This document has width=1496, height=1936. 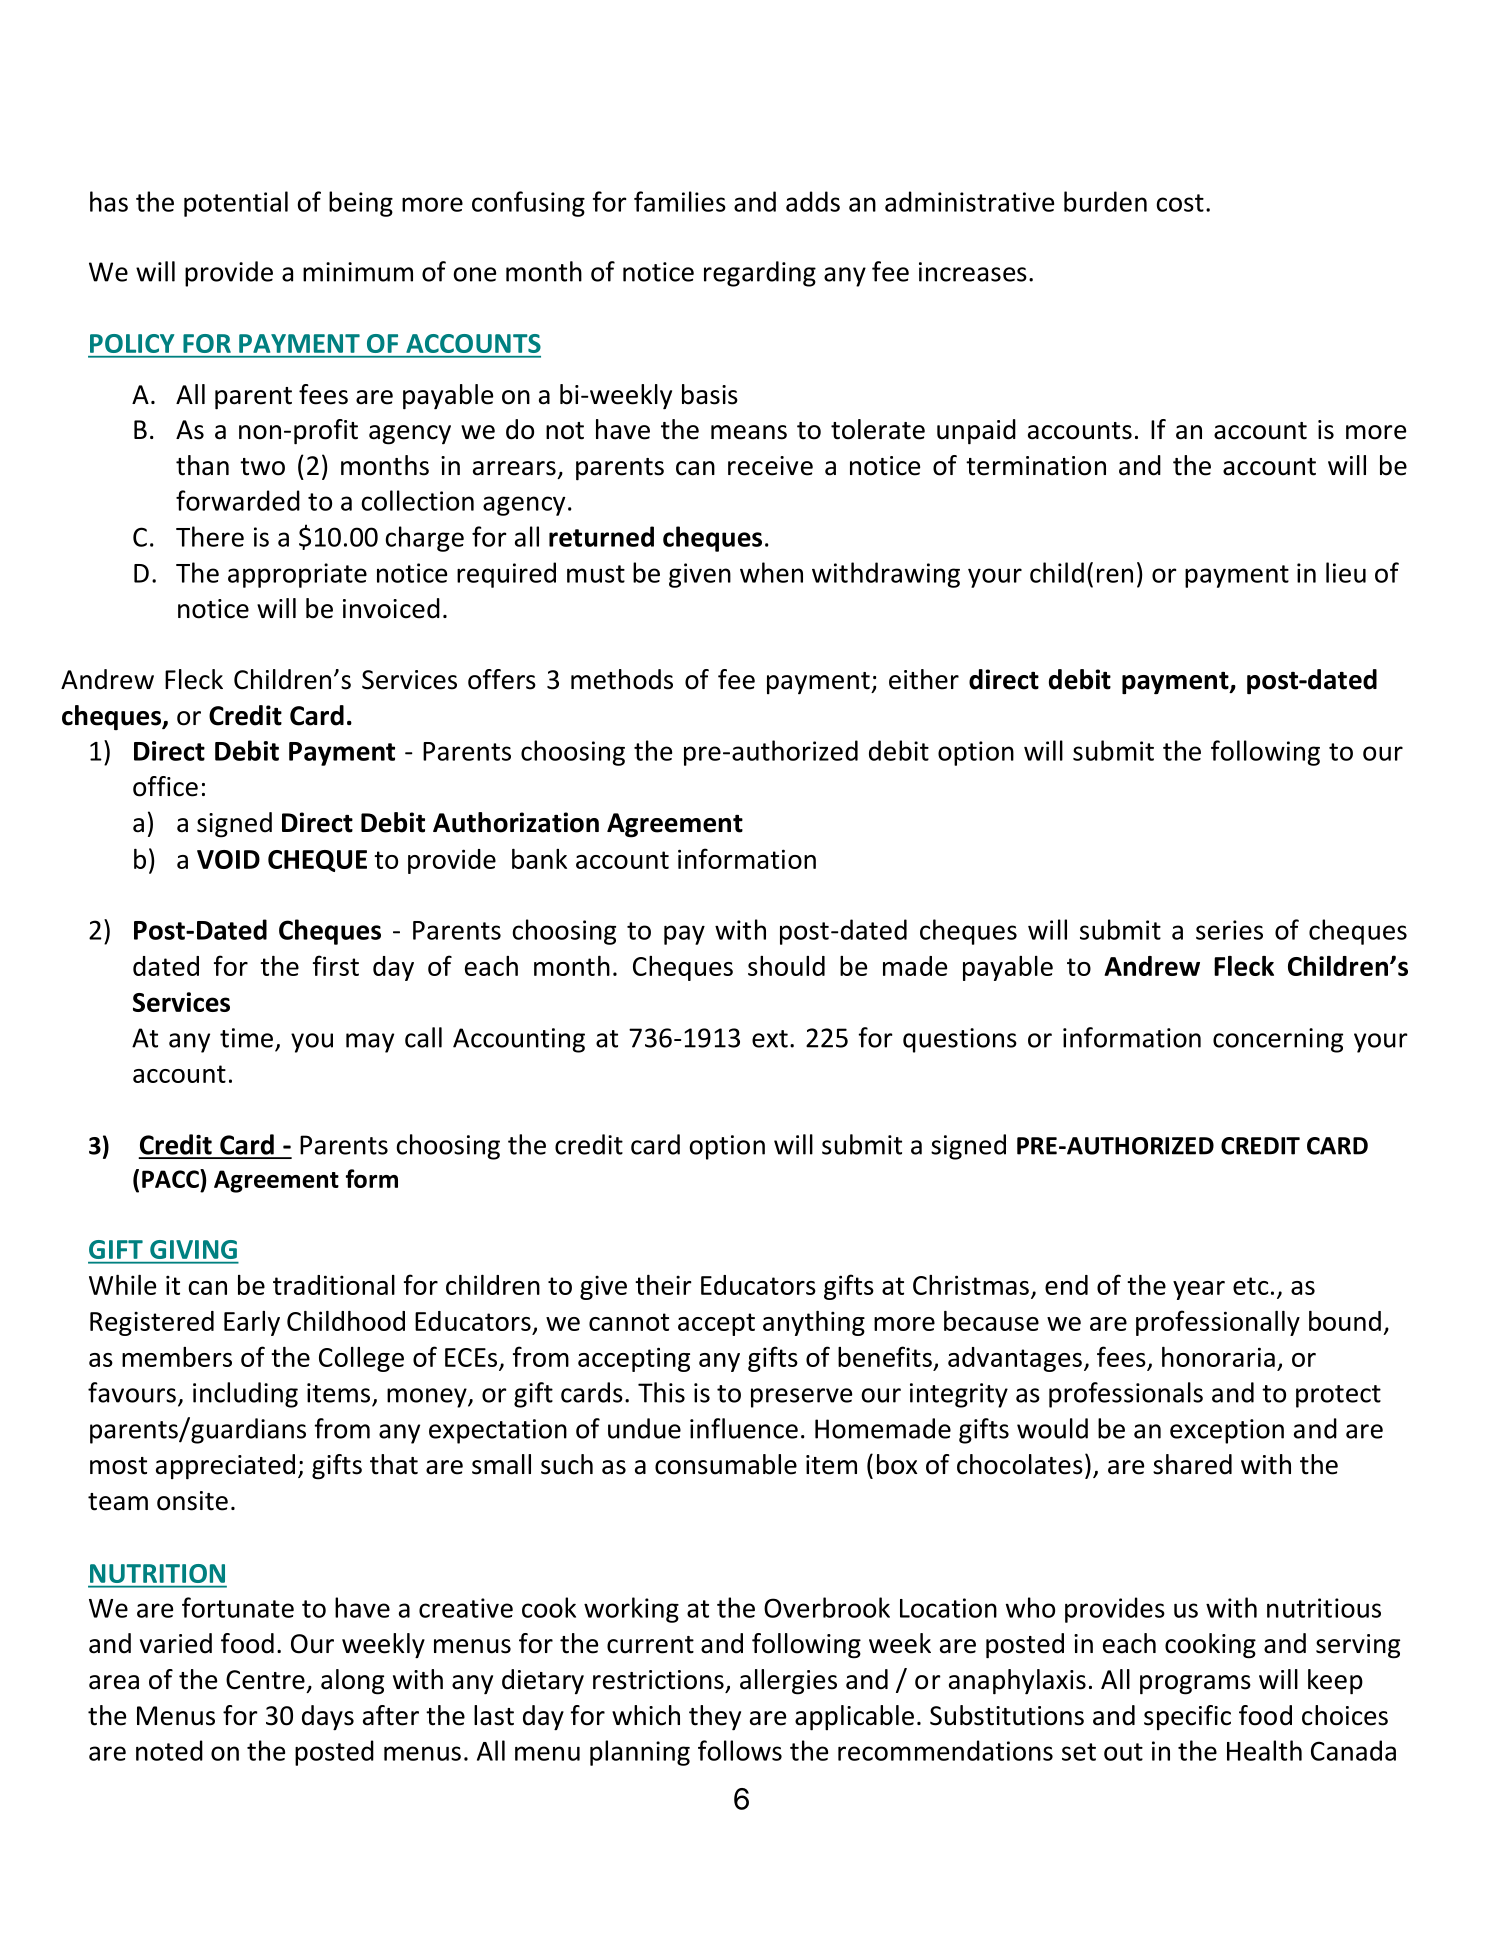 I want to click on specific, so click(x=1187, y=1717).
